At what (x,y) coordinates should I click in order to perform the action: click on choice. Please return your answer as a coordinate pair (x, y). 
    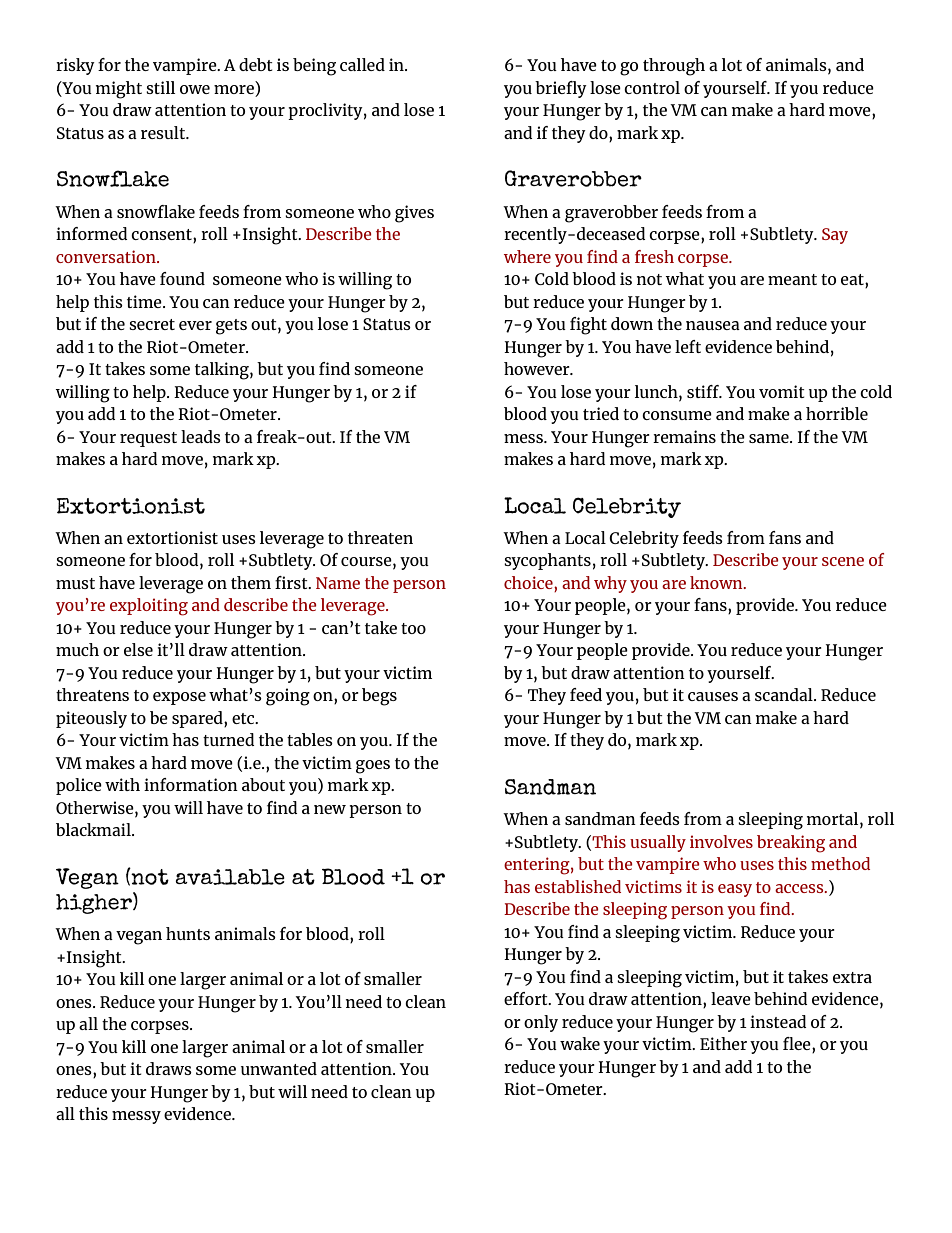
    Looking at the image, I should click on (529, 582).
